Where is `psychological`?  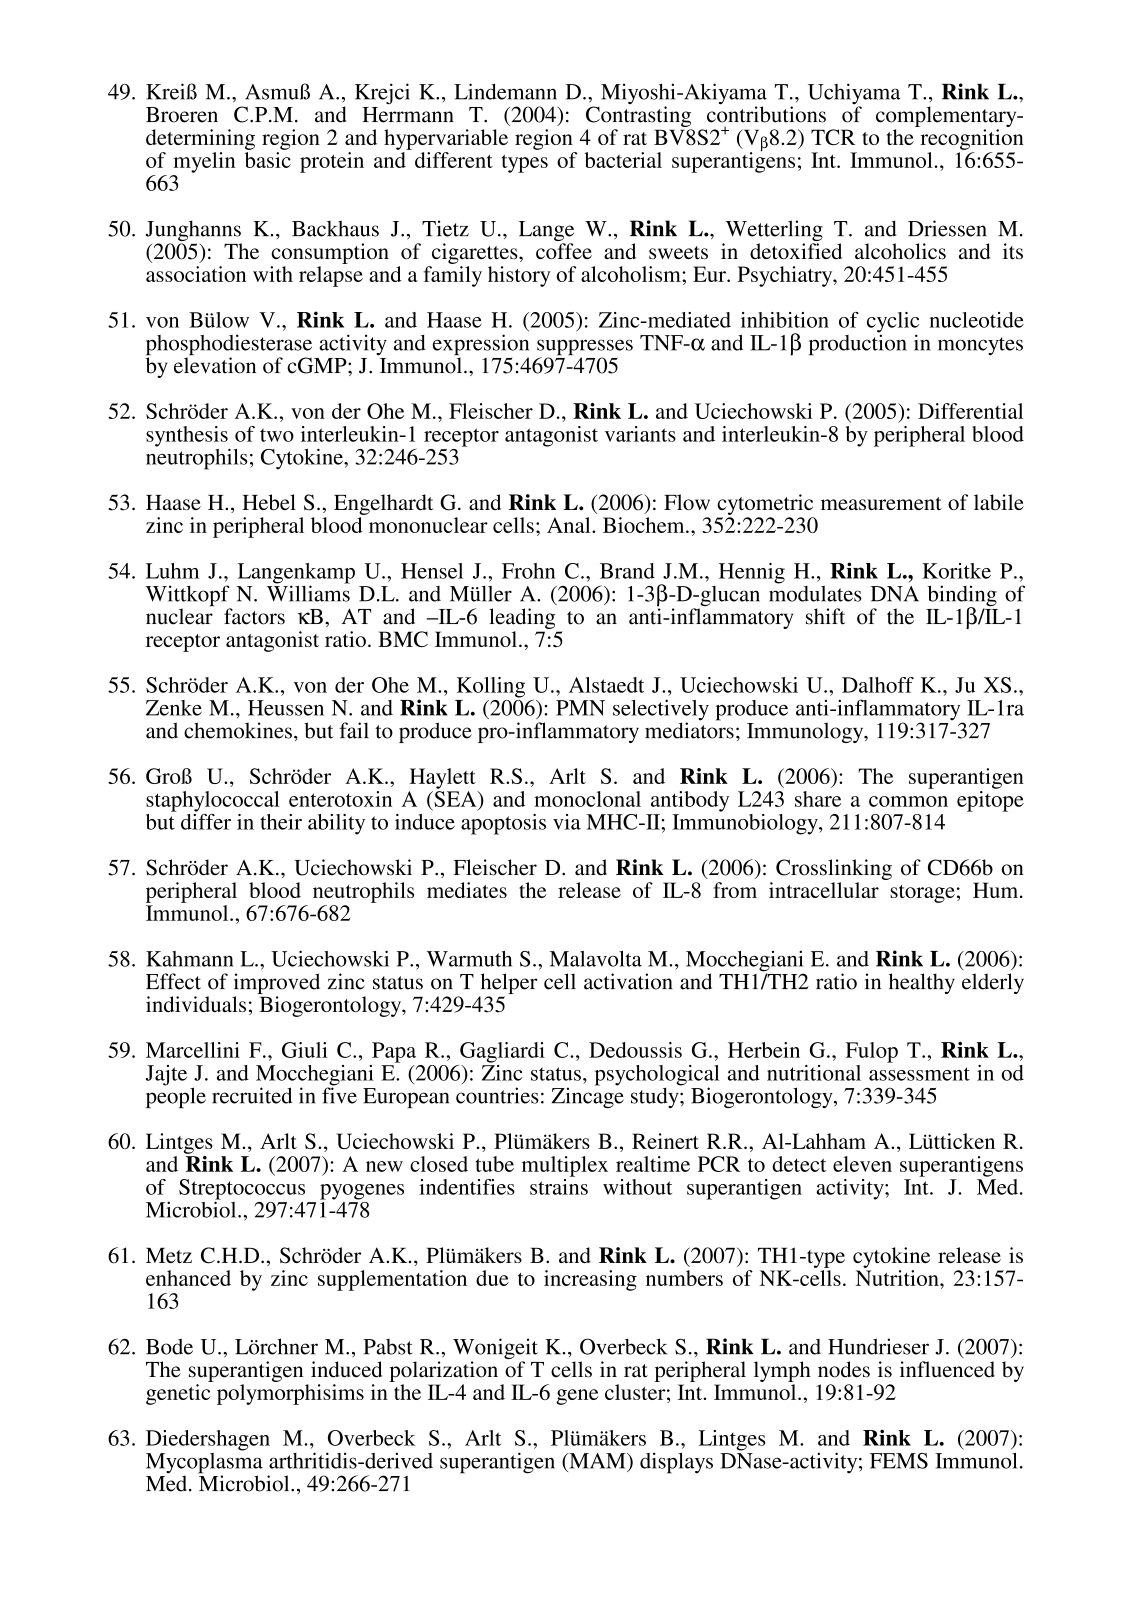
psychological is located at coordinates (657, 1076).
